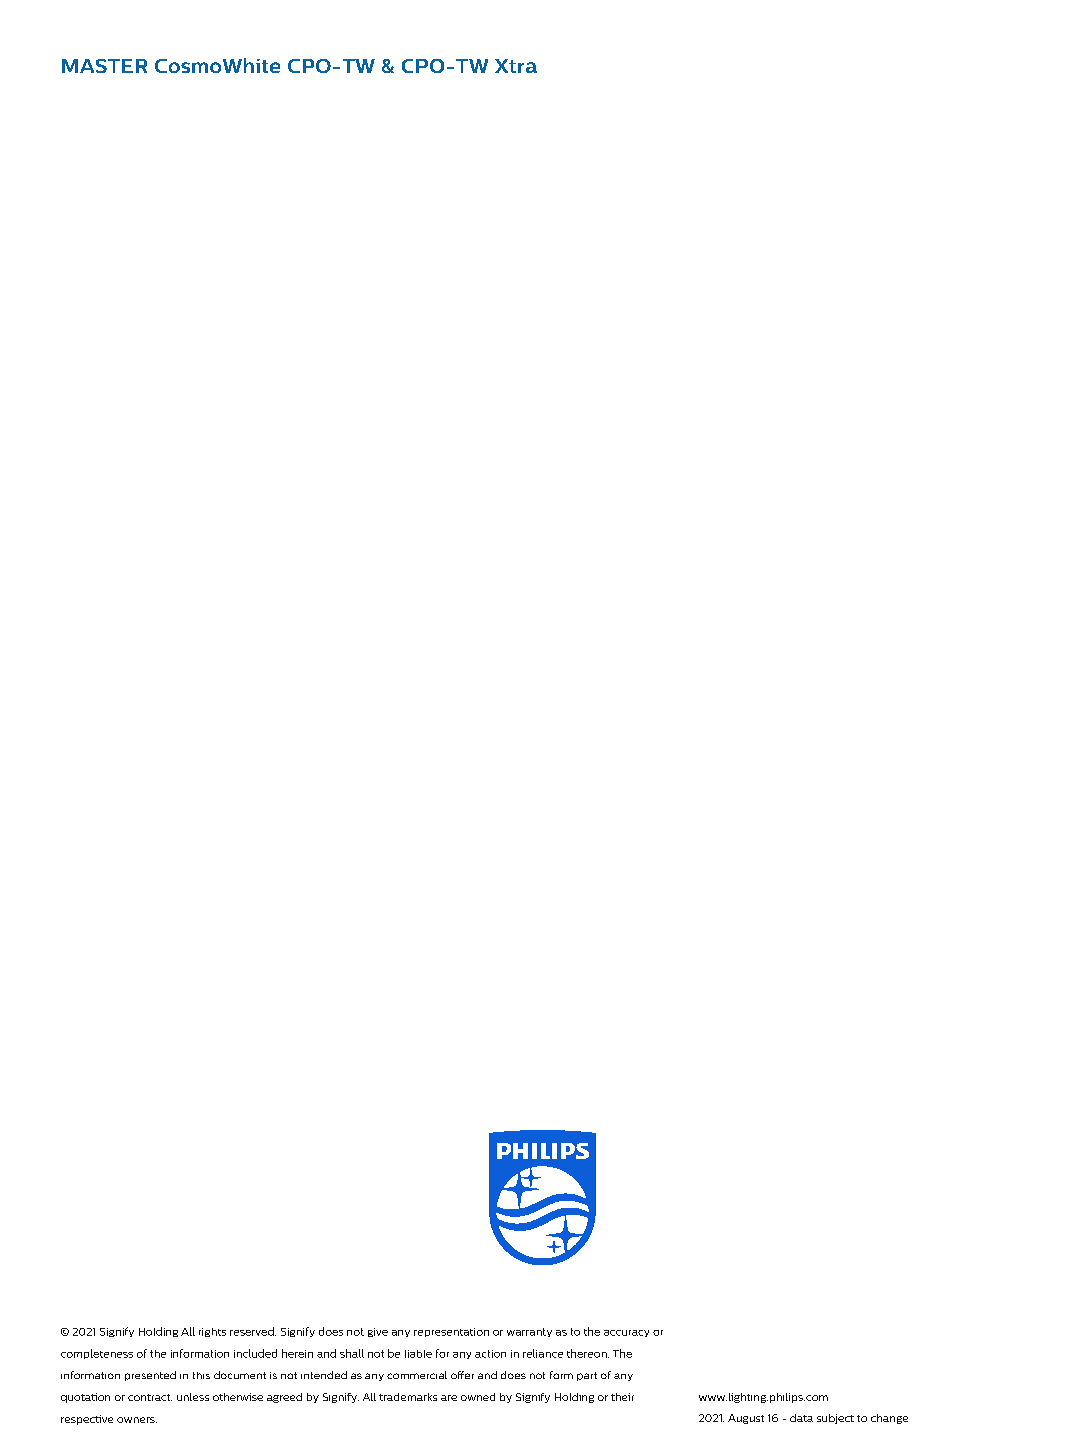  What do you see at coordinates (516, 66) in the page?
I see `Xtra` at bounding box center [516, 66].
